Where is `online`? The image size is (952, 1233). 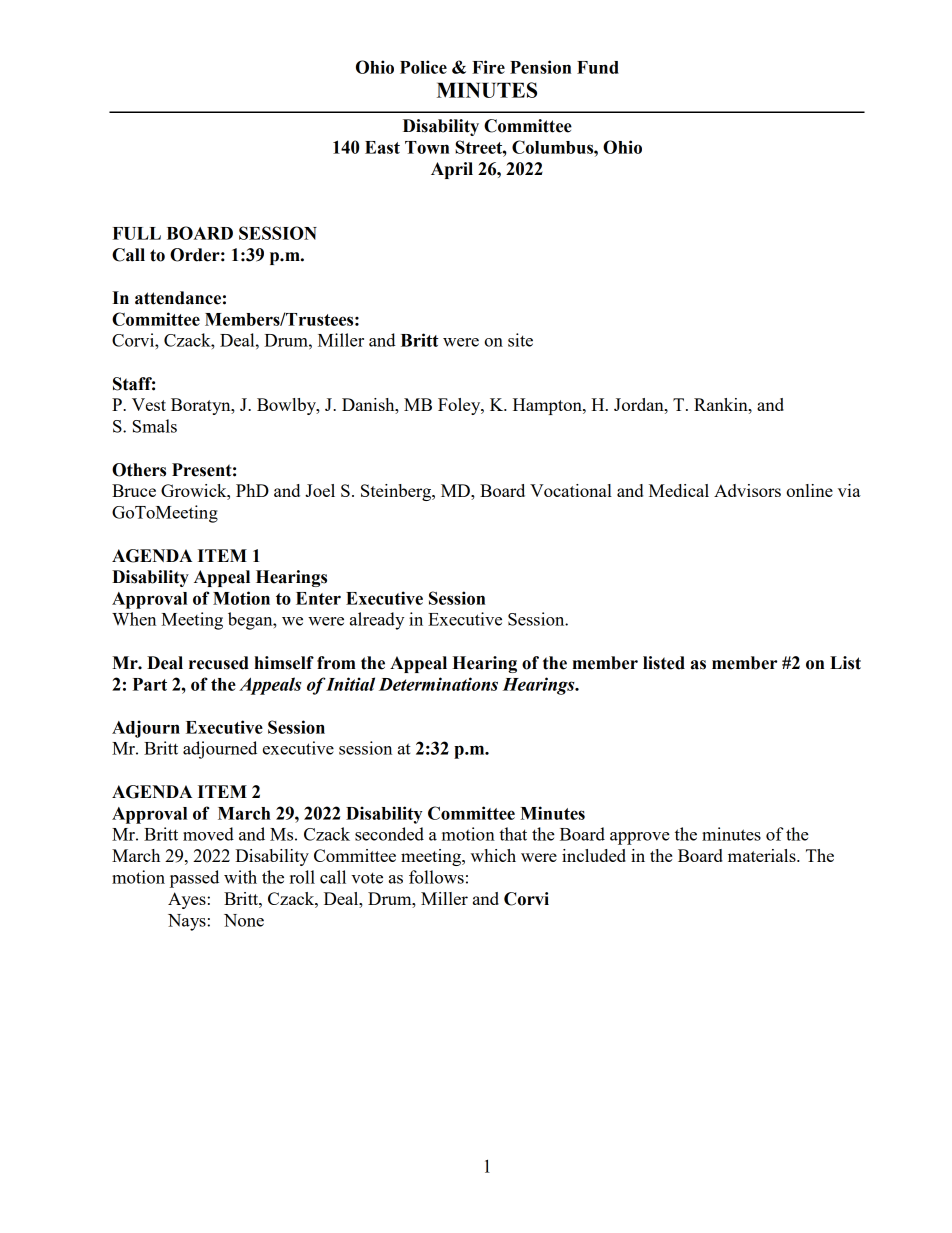
online is located at coordinates (809, 490).
